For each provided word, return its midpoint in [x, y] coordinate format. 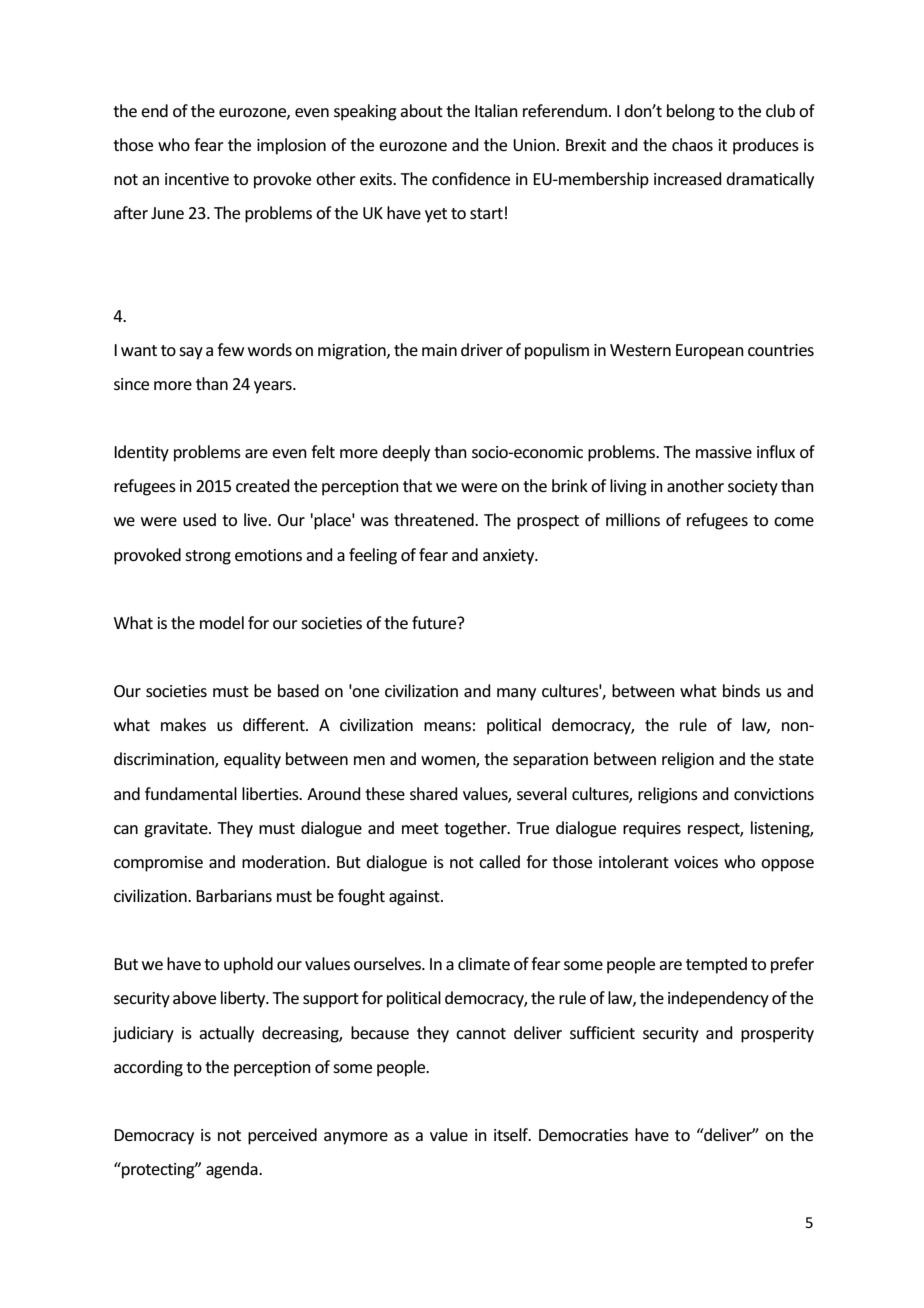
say [191, 353]
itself [512, 1134]
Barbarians [234, 895]
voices [696, 862]
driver [482, 349]
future [435, 622]
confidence [471, 178]
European [710, 352]
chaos [692, 144]
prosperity [777, 1035]
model [222, 622]
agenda [233, 1170]
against [415, 898]
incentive [197, 179]
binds [741, 690]
